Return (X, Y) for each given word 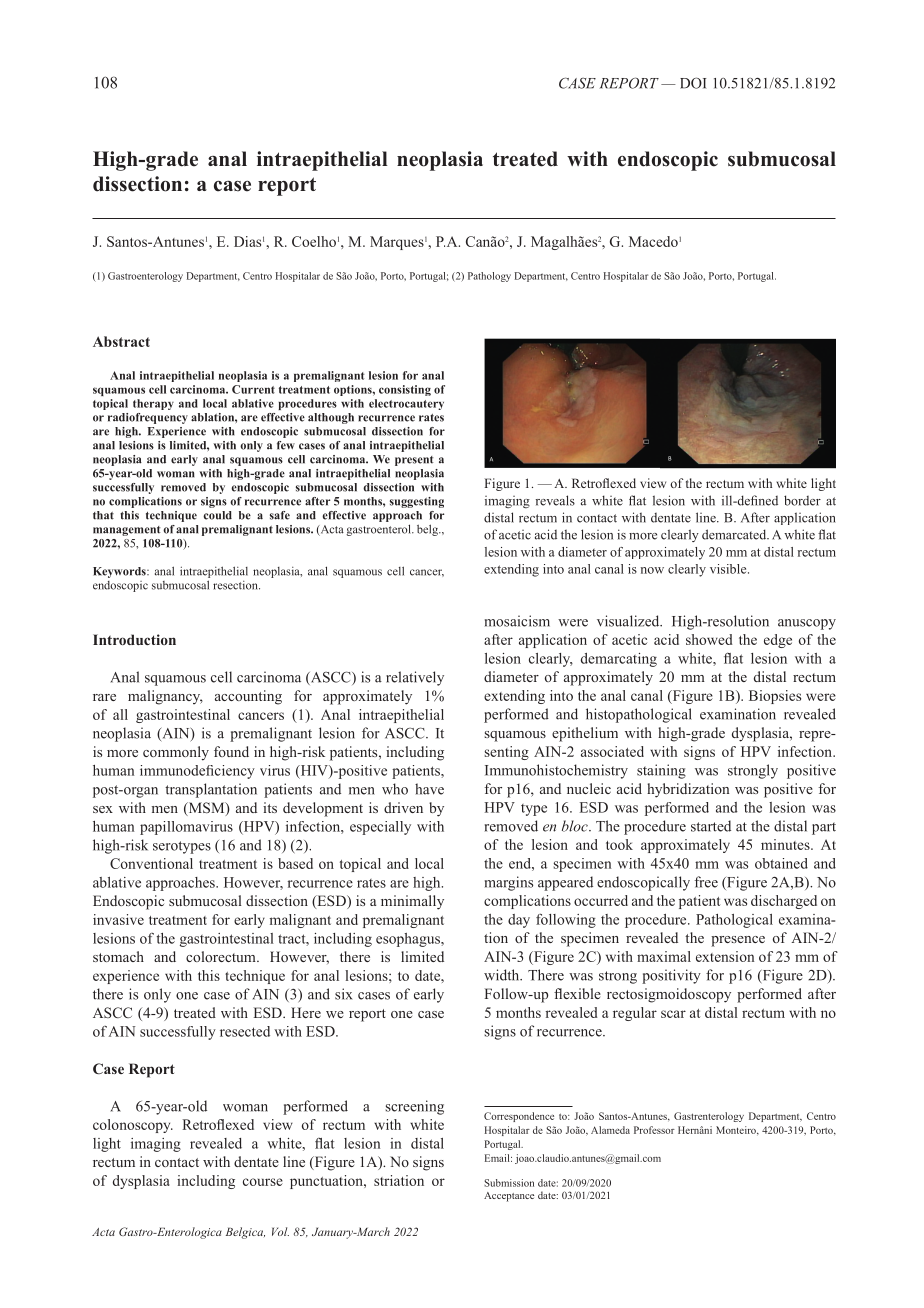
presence (738, 941)
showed (709, 639)
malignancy (165, 697)
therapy (153, 404)
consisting (405, 390)
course (263, 1182)
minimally (412, 902)
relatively (415, 678)
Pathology (489, 277)
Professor (654, 1130)
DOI (693, 83)
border (802, 500)
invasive (118, 919)
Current (253, 389)
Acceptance (509, 1197)
